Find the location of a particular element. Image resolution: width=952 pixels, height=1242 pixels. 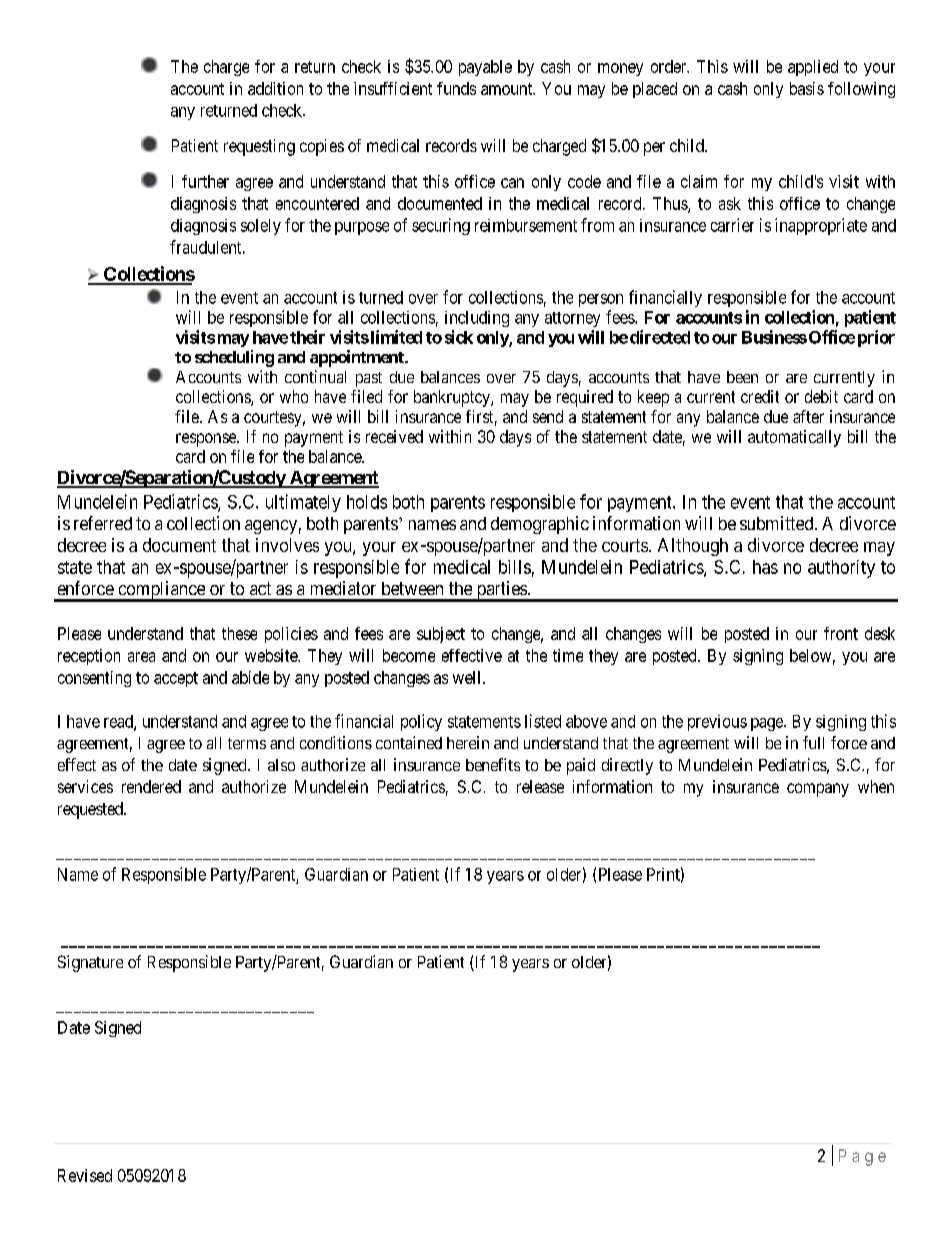

Signature is located at coordinates (90, 963).
